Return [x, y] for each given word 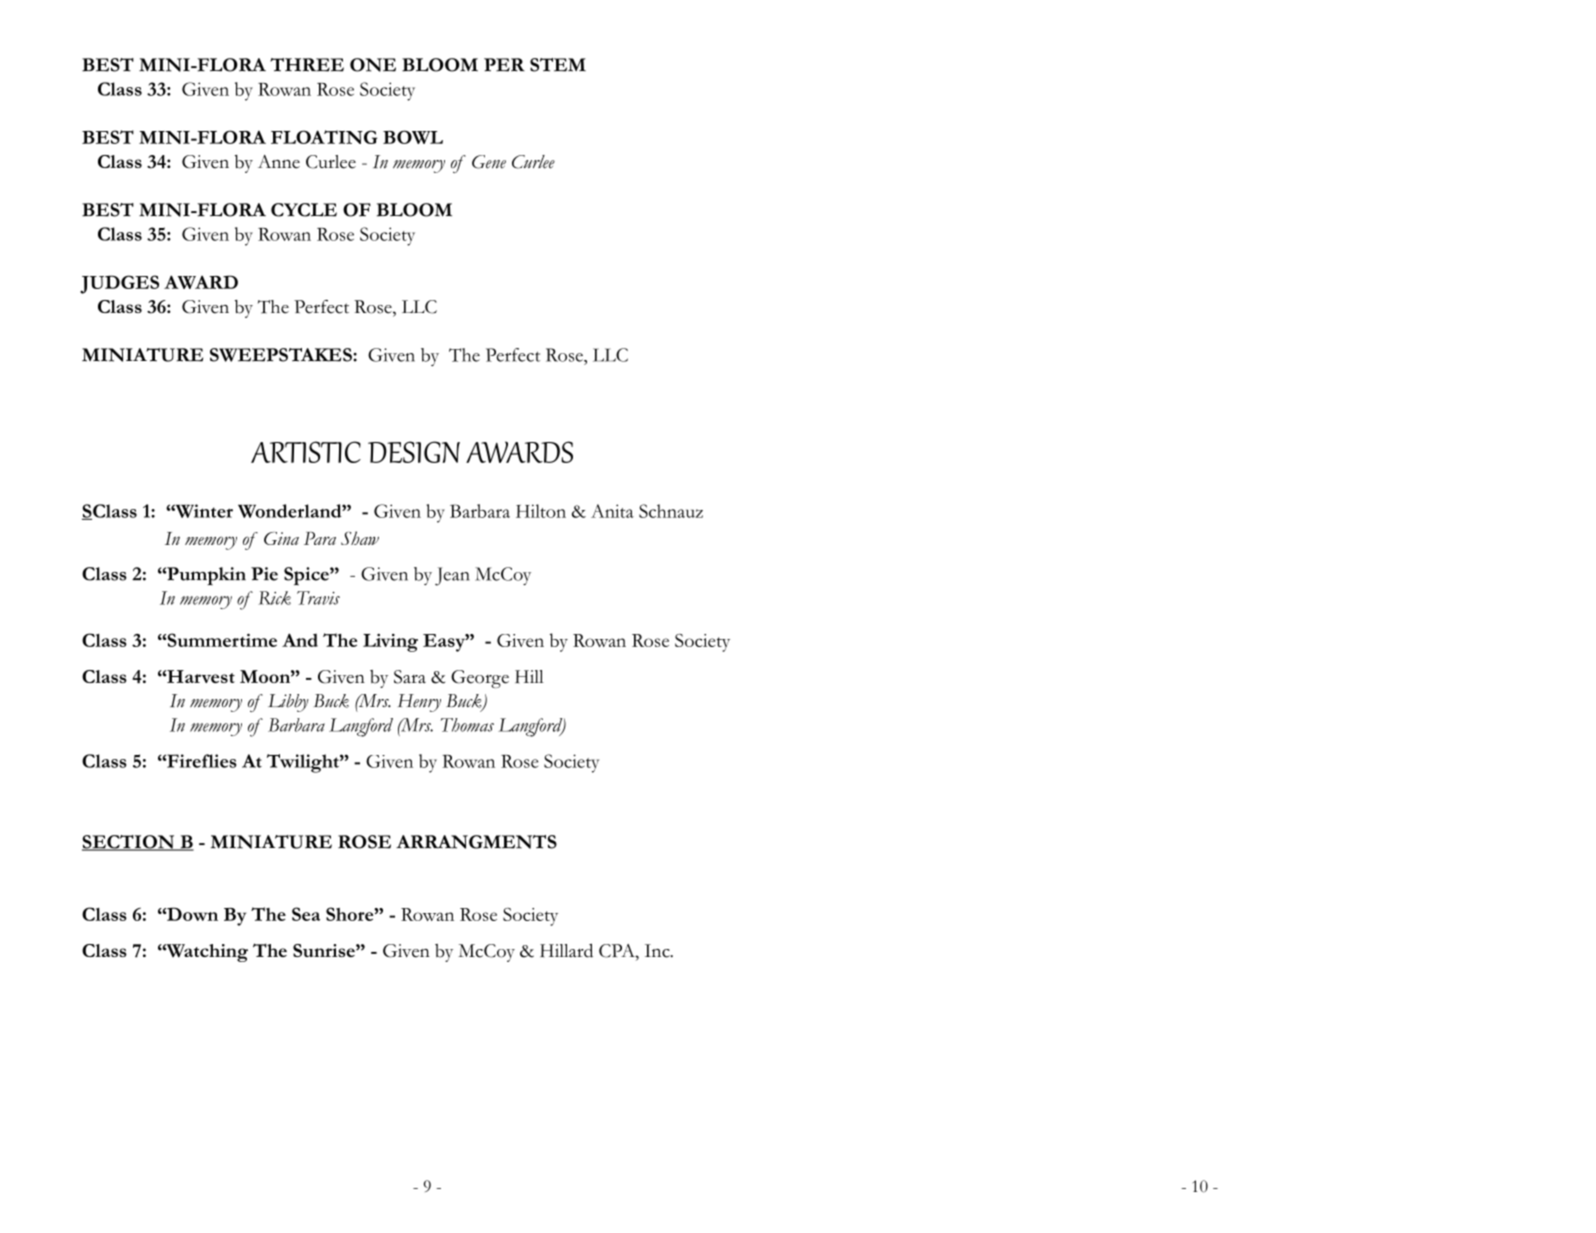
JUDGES [119, 284]
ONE [373, 65]
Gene [489, 162]
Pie [264, 574]
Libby [288, 703]
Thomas [467, 725]
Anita [612, 511]
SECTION [129, 843]
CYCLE [304, 210]
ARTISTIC [306, 452]
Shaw [360, 538]
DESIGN [414, 452]
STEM [558, 65]
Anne [279, 162]
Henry [419, 703]
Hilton [541, 511]
